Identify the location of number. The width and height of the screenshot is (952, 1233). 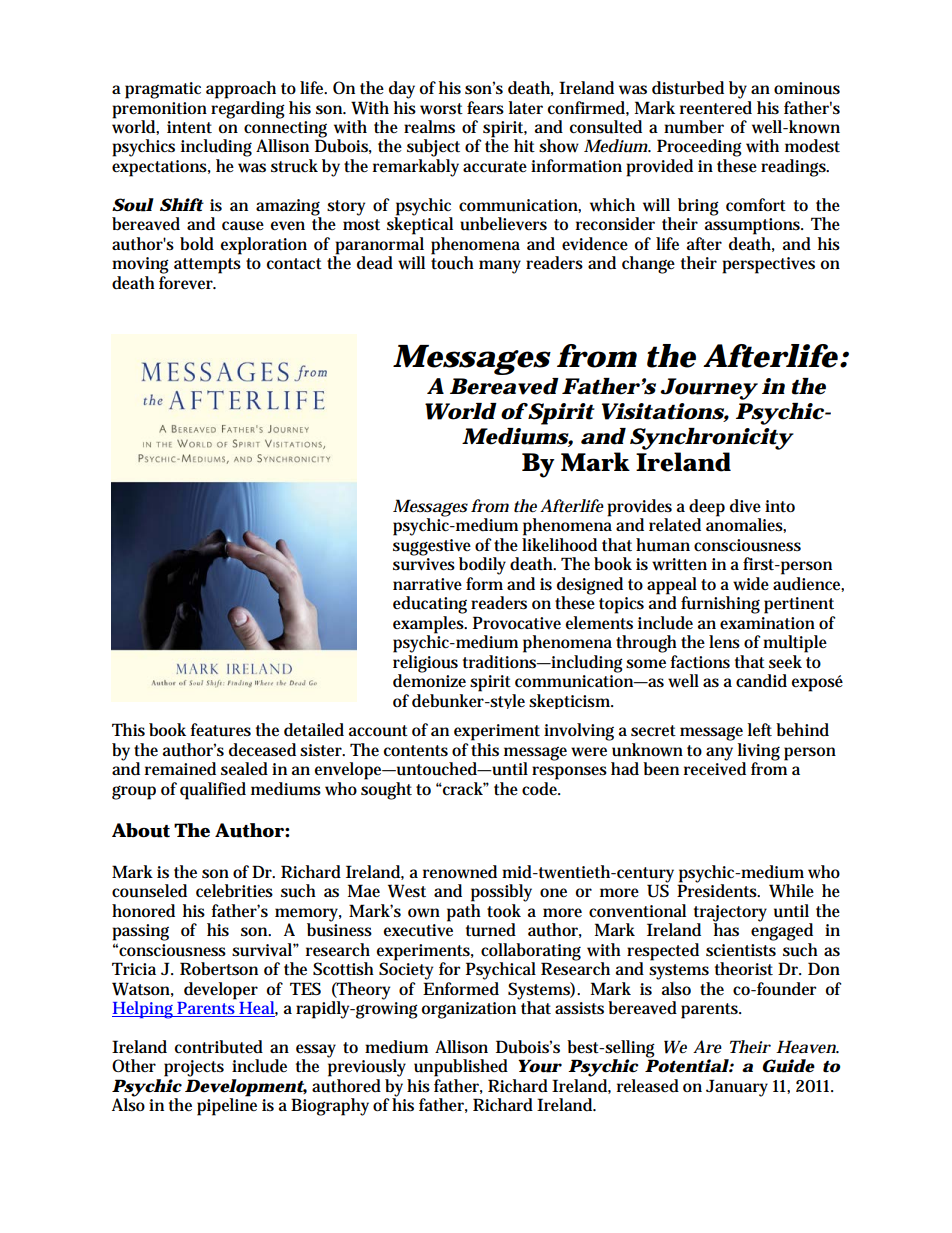
(694, 127).
